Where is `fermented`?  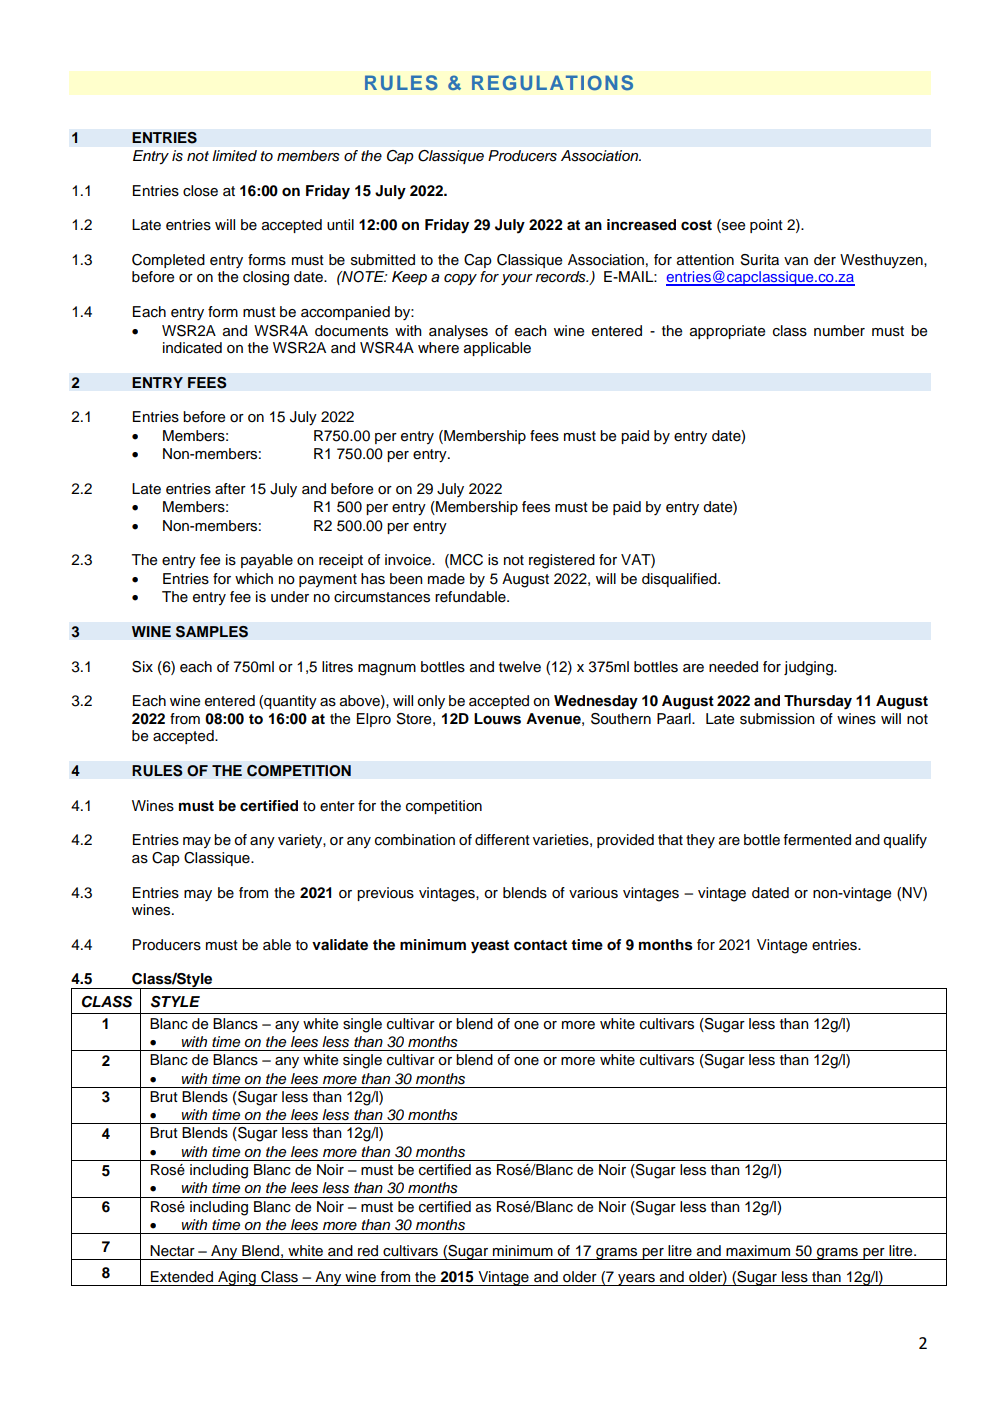
fermented is located at coordinates (817, 840).
